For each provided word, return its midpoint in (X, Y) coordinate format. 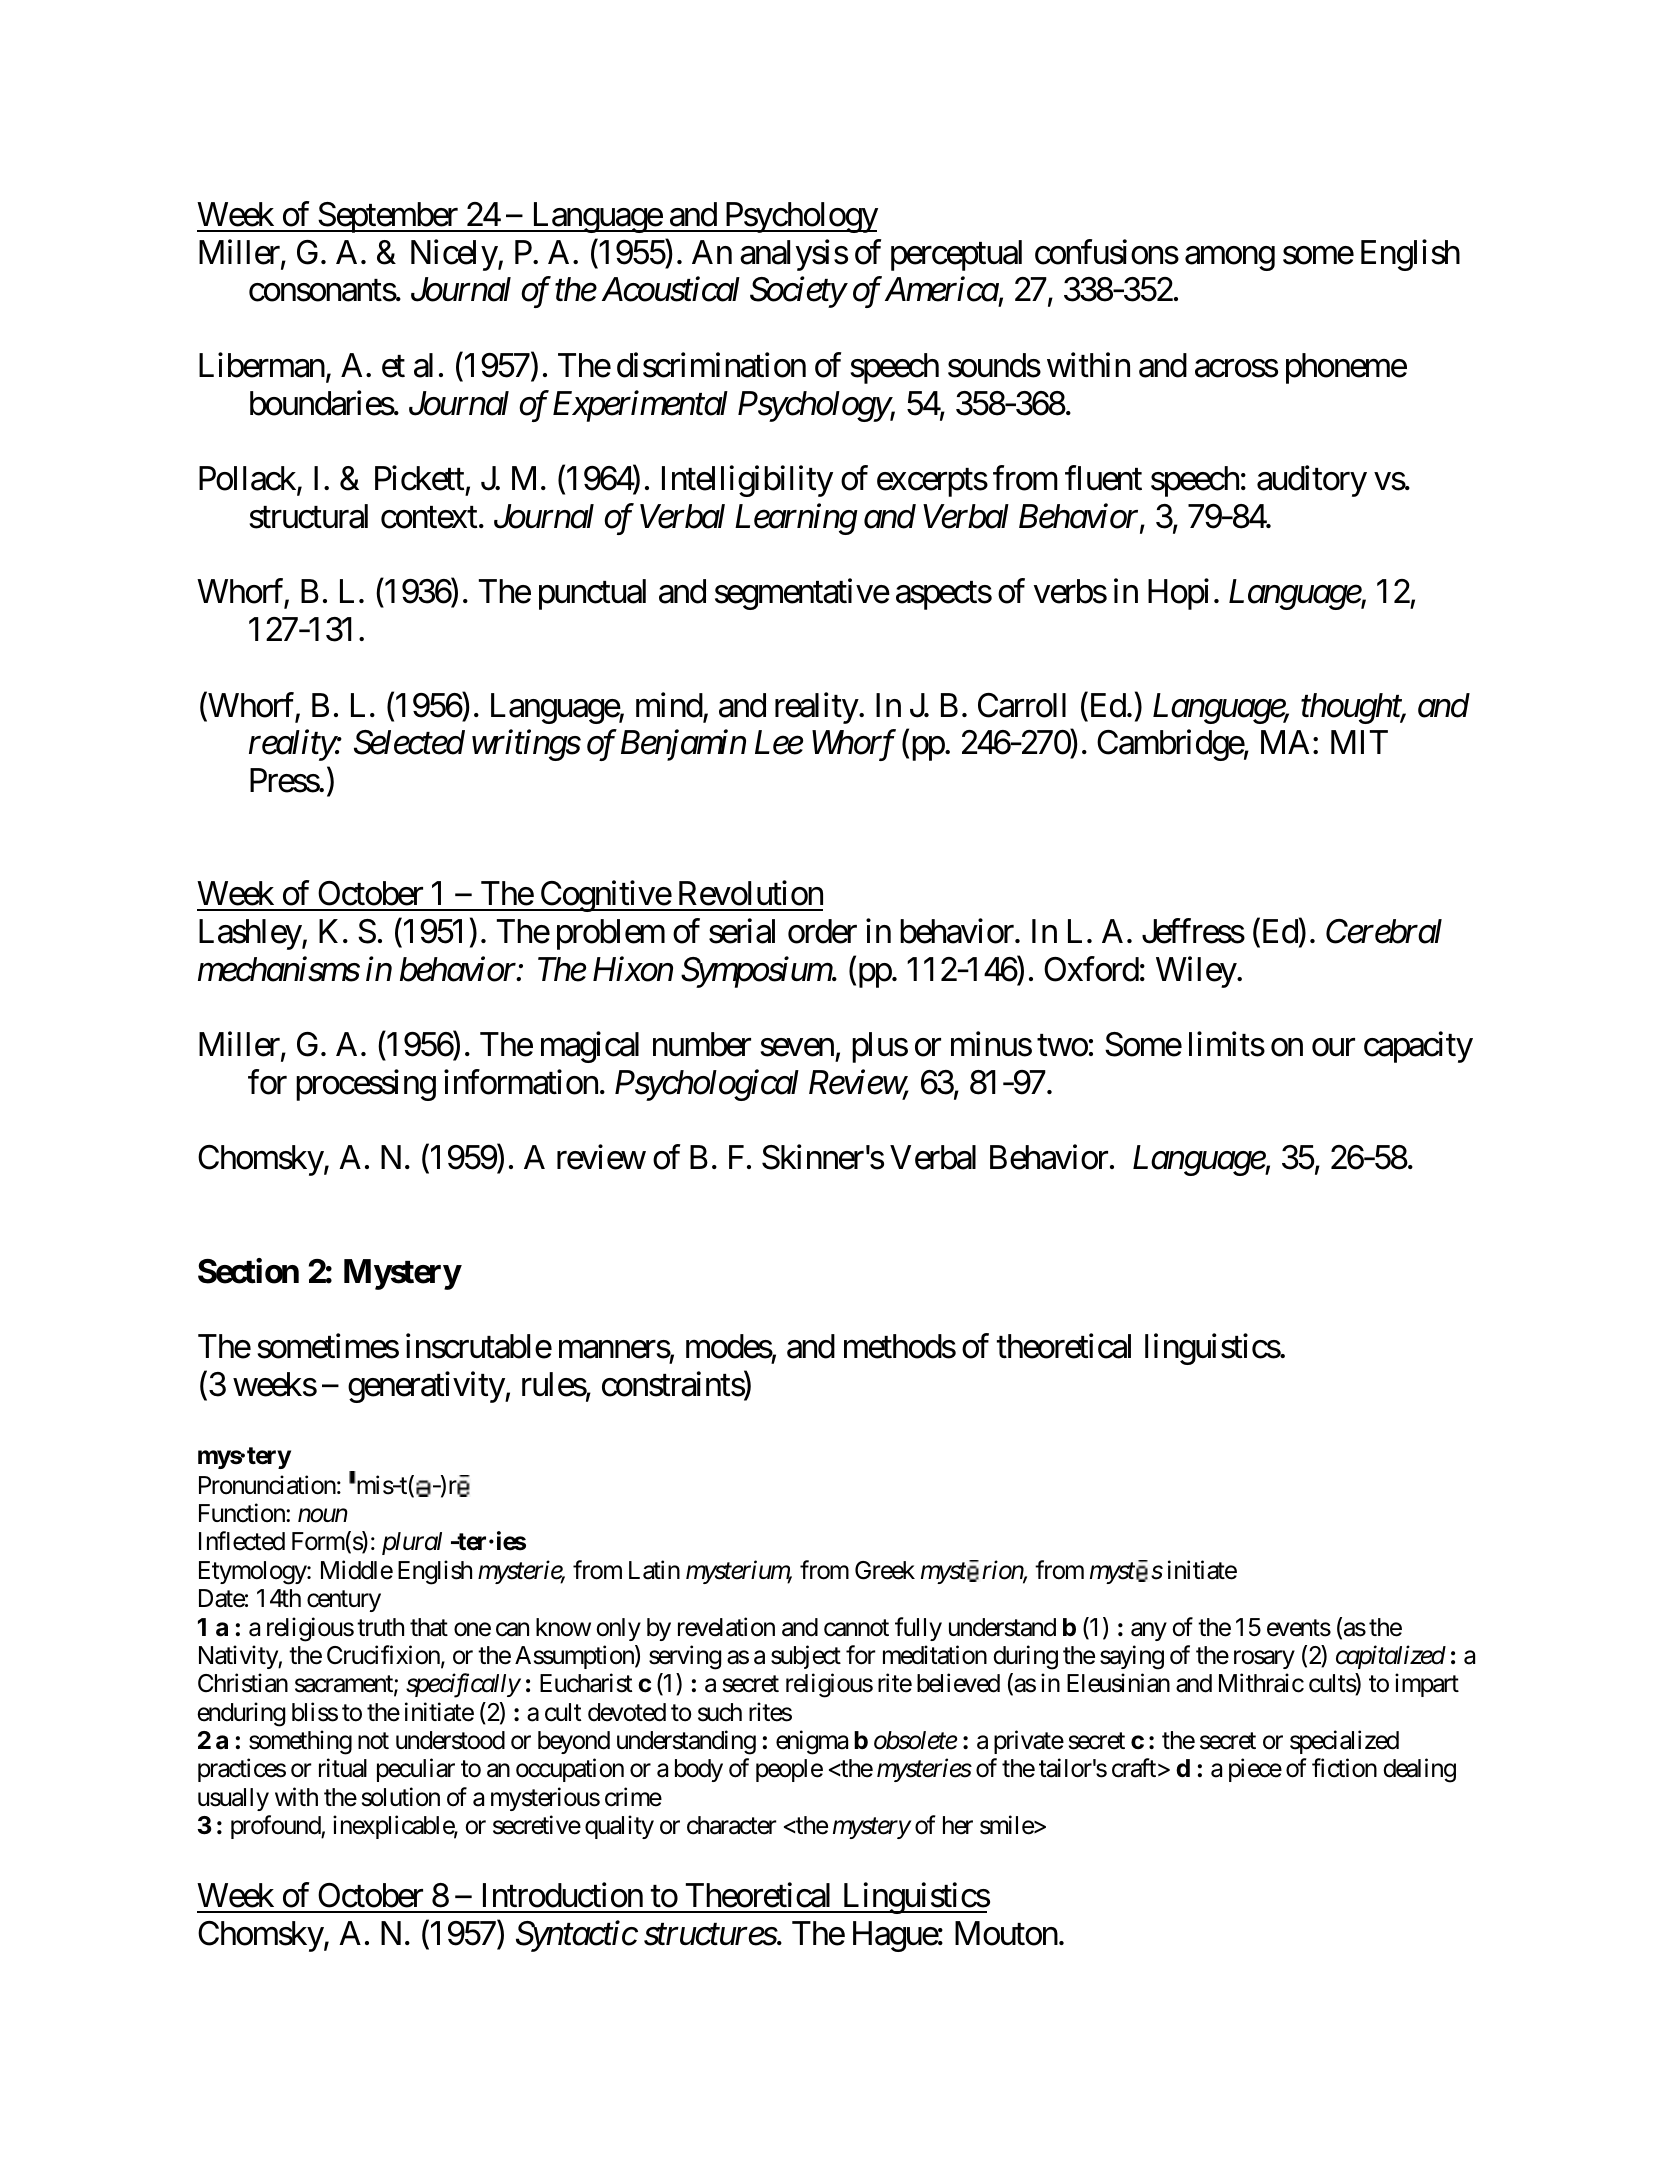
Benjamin (683, 746)
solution (401, 1797)
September (388, 217)
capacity (1418, 1047)
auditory (1312, 481)
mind (670, 706)
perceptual (956, 255)
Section (248, 1271)
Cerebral (1384, 931)
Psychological (707, 1085)
